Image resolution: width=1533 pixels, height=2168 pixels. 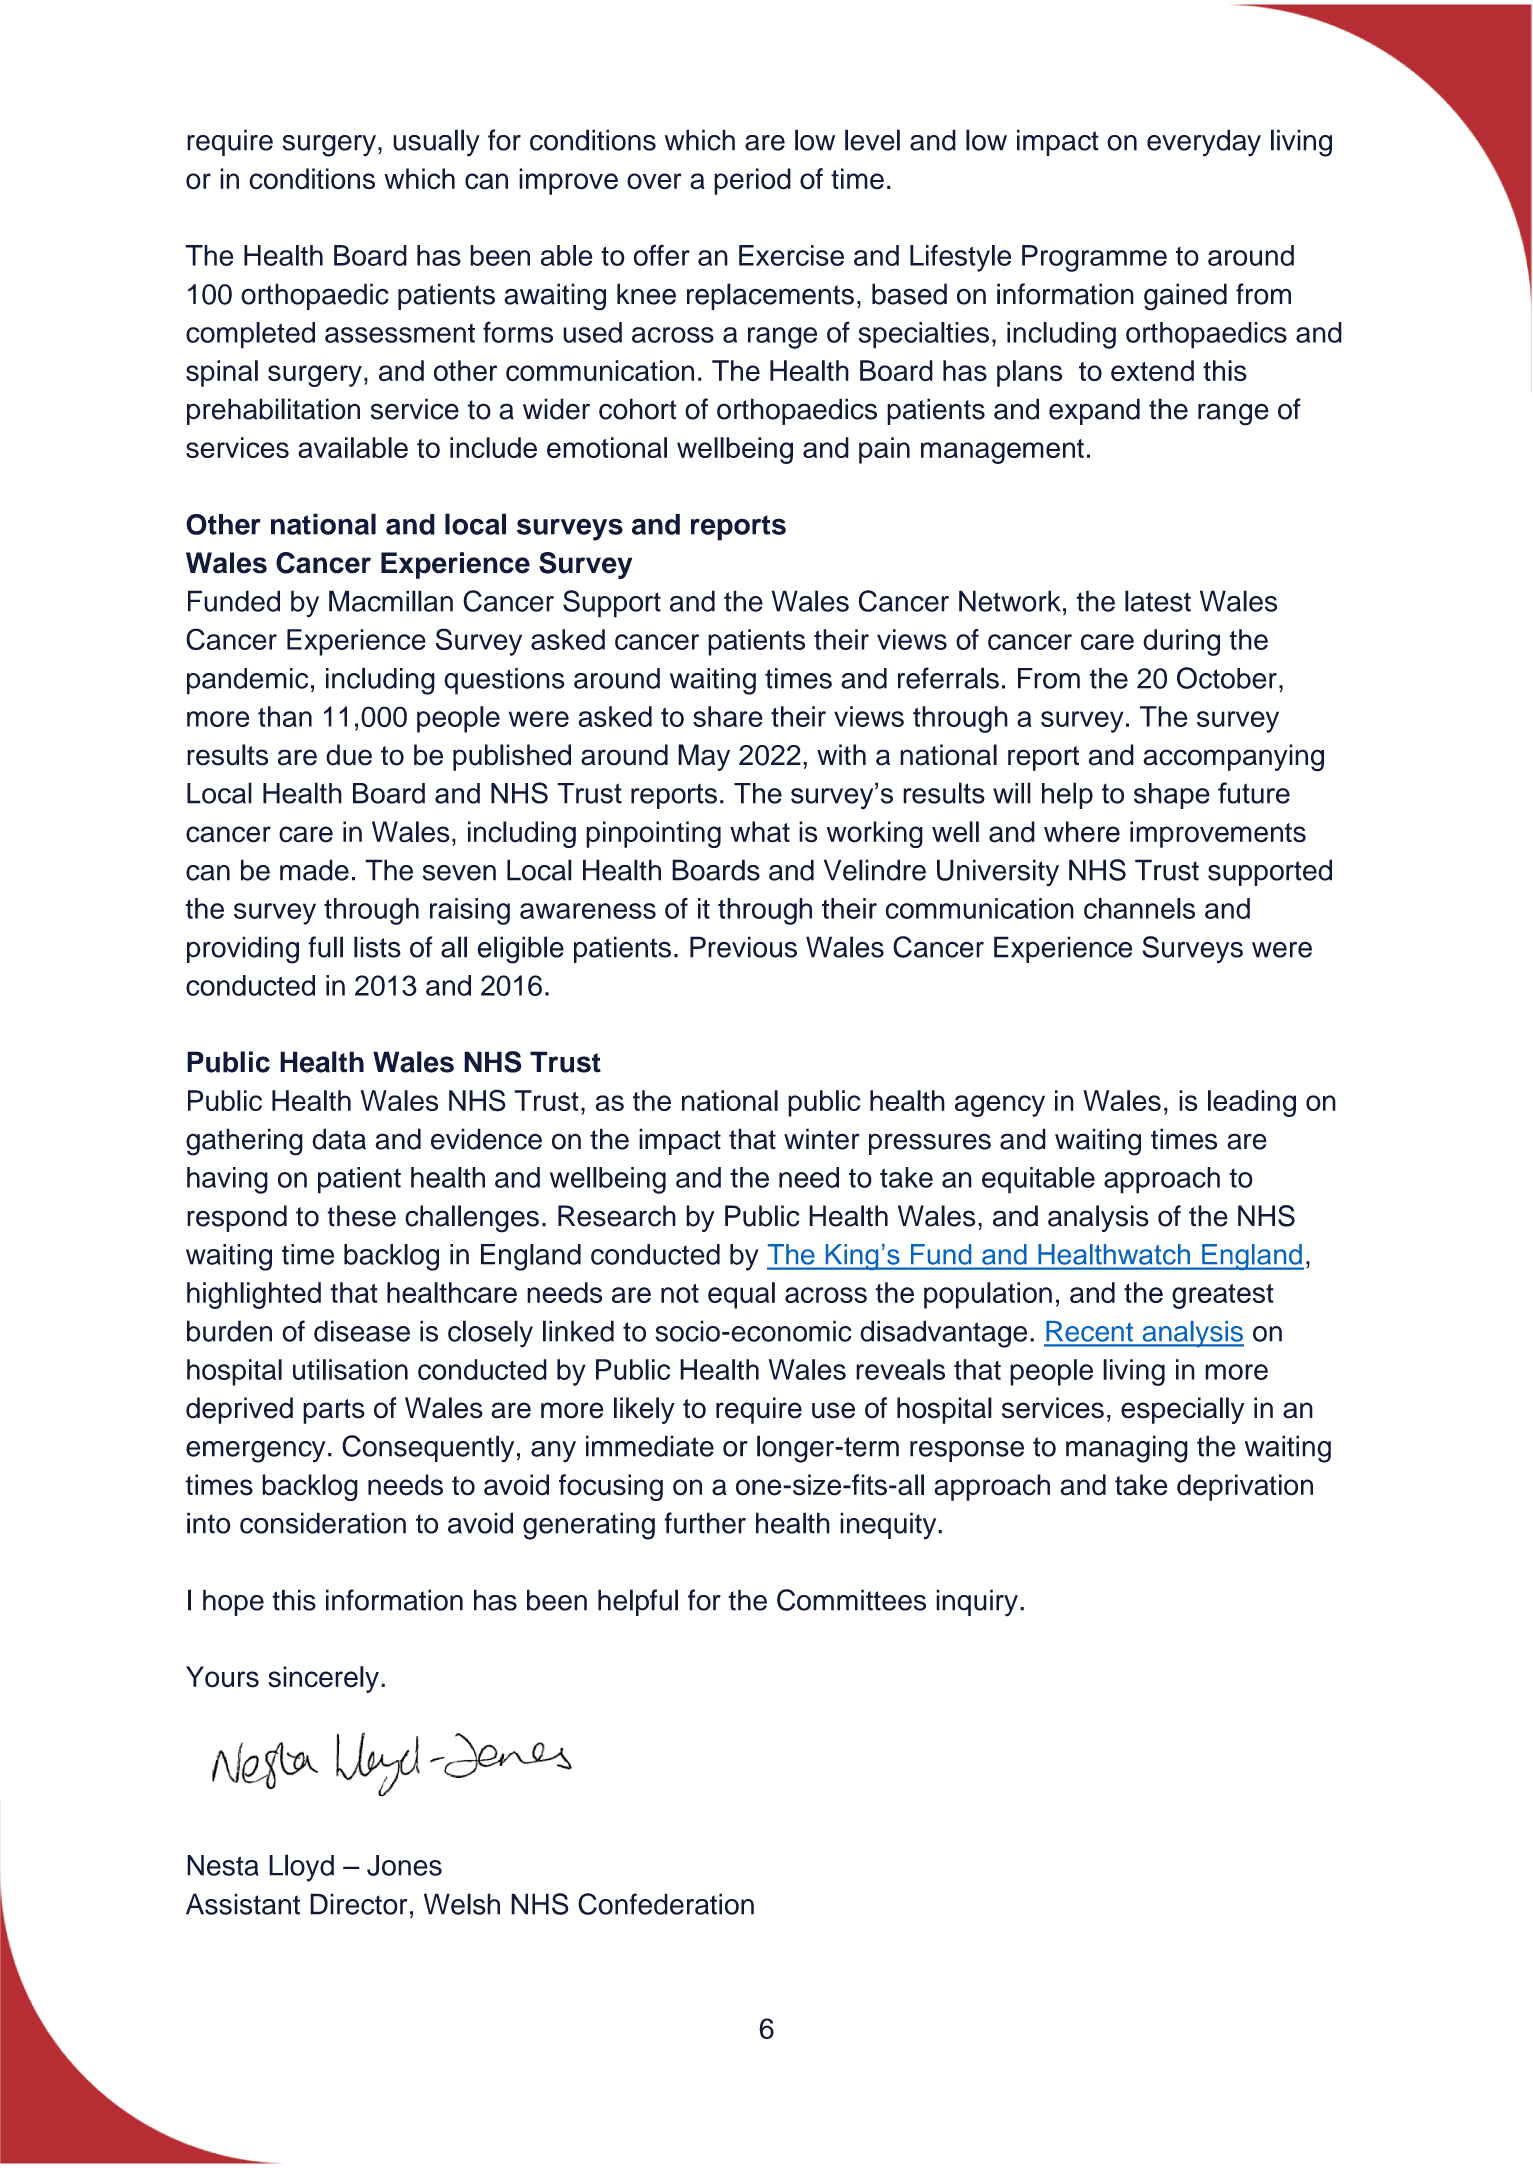 What do you see at coordinates (301, 1868) in the screenshot?
I see `Lloyd` at bounding box center [301, 1868].
